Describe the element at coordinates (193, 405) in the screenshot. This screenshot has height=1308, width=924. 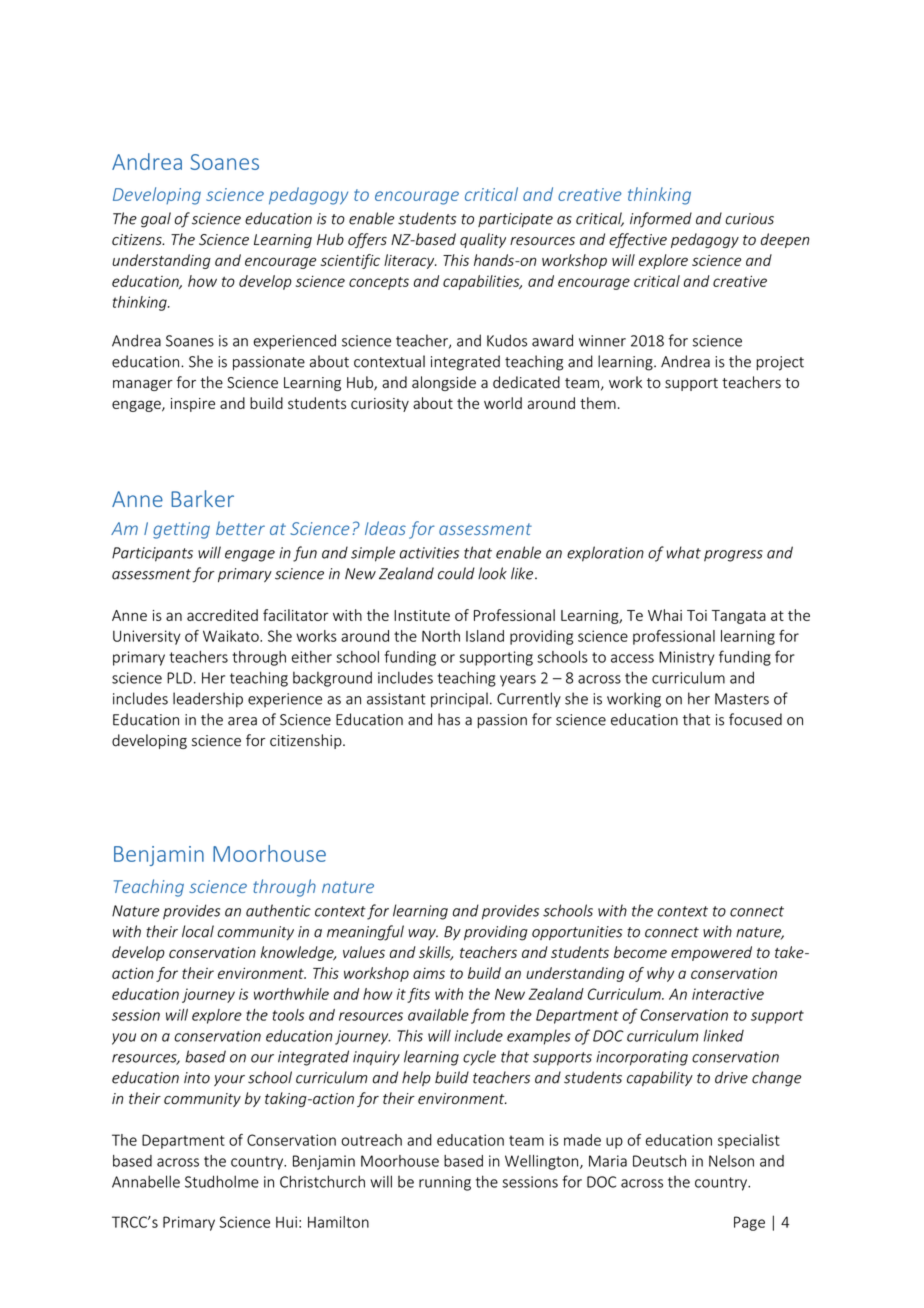
I see `inspire` at that location.
